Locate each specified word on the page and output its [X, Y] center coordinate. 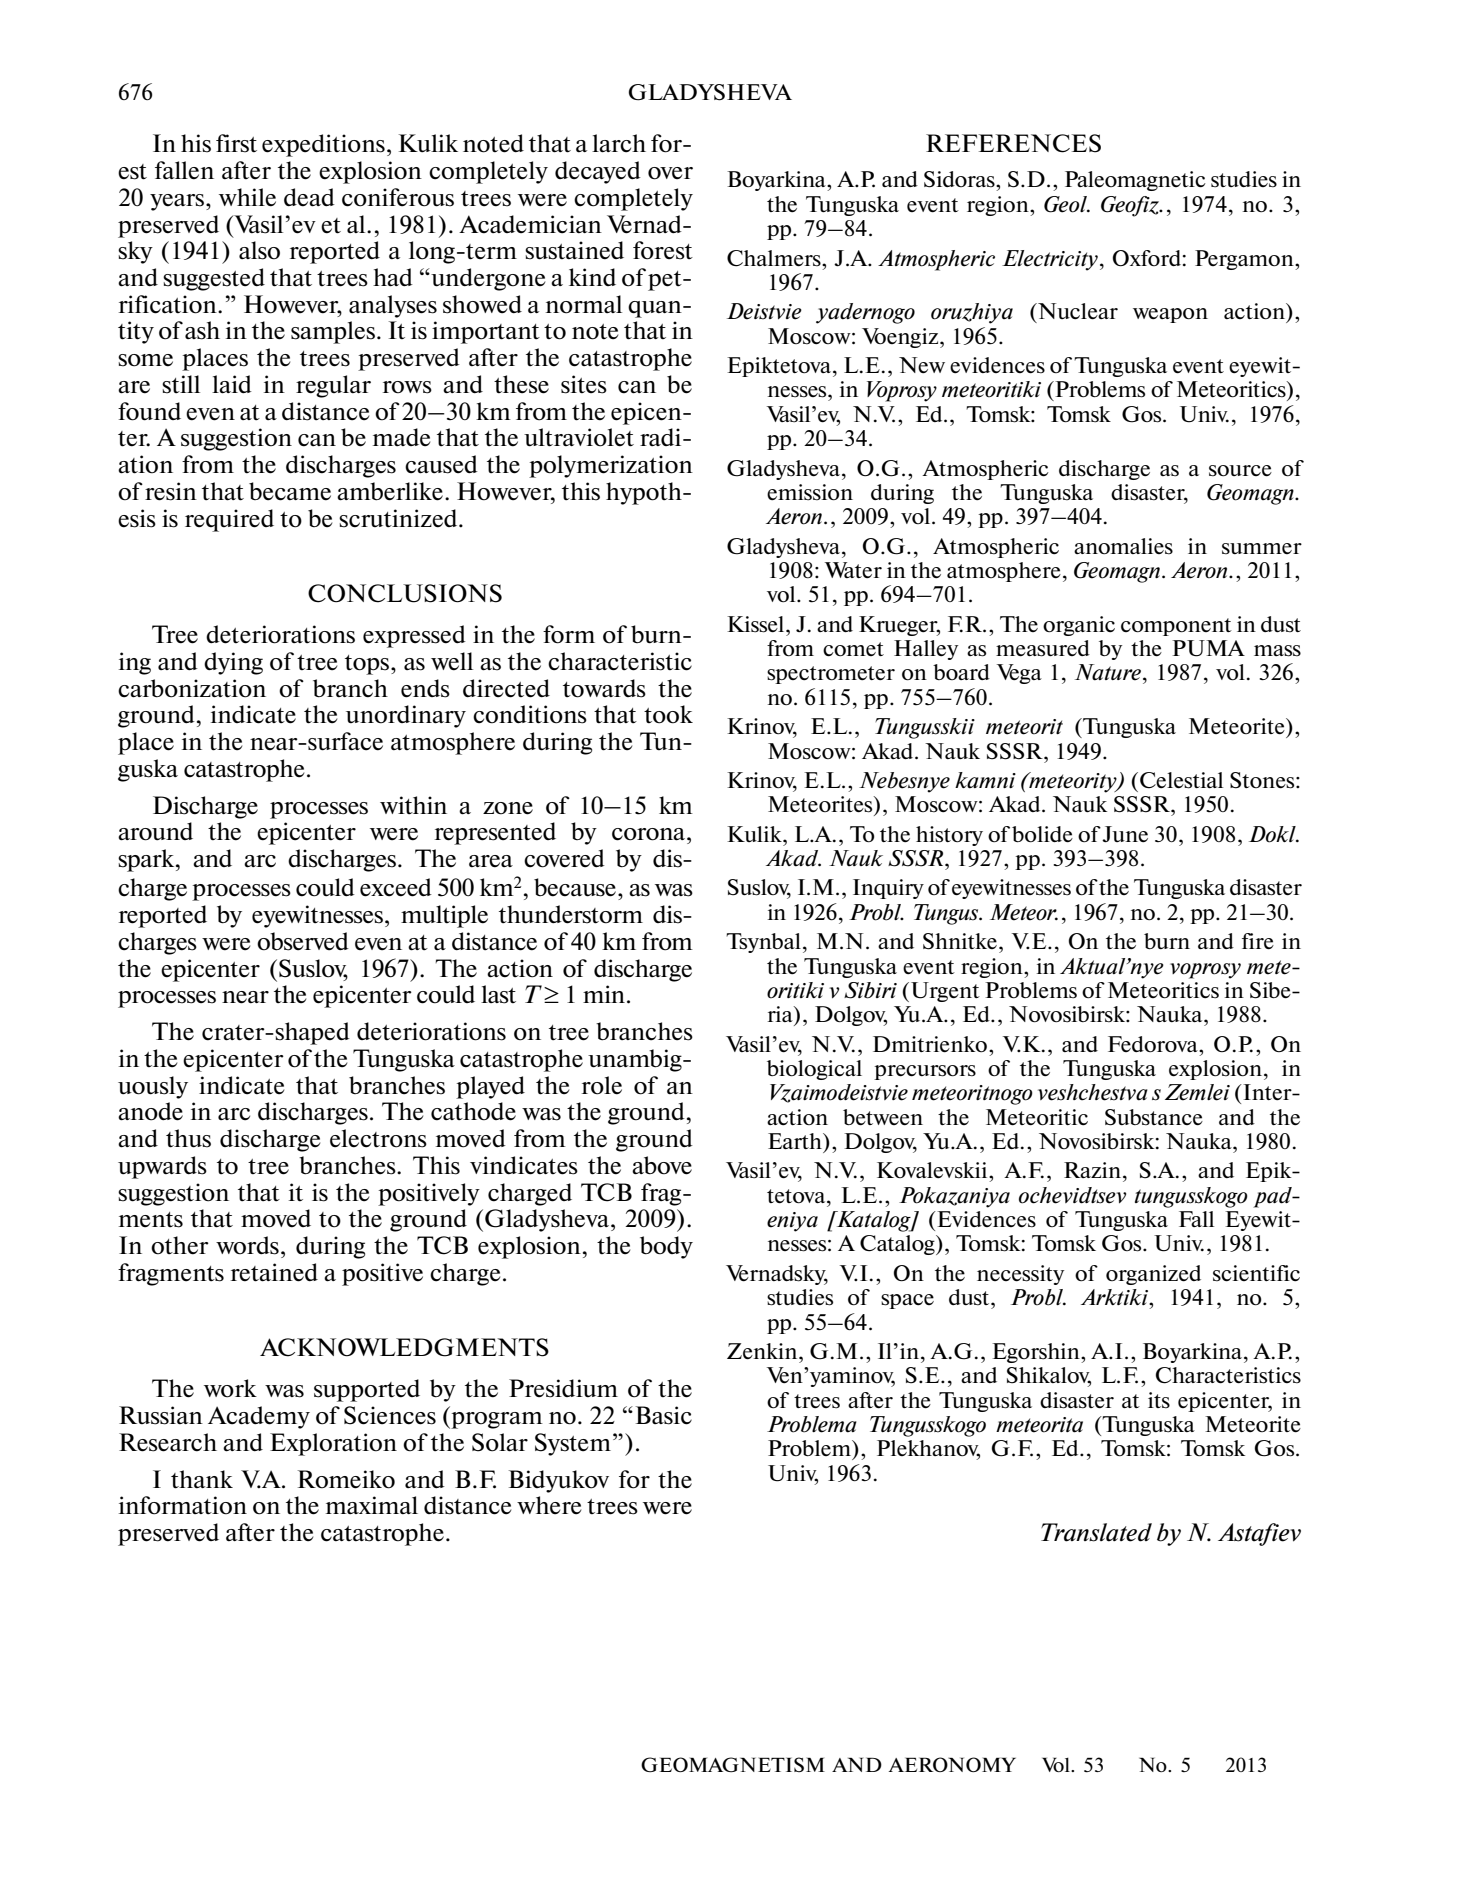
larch [619, 143]
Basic [664, 1415]
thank [202, 1479]
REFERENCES [1013, 143]
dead [309, 197]
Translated [1096, 1532]
